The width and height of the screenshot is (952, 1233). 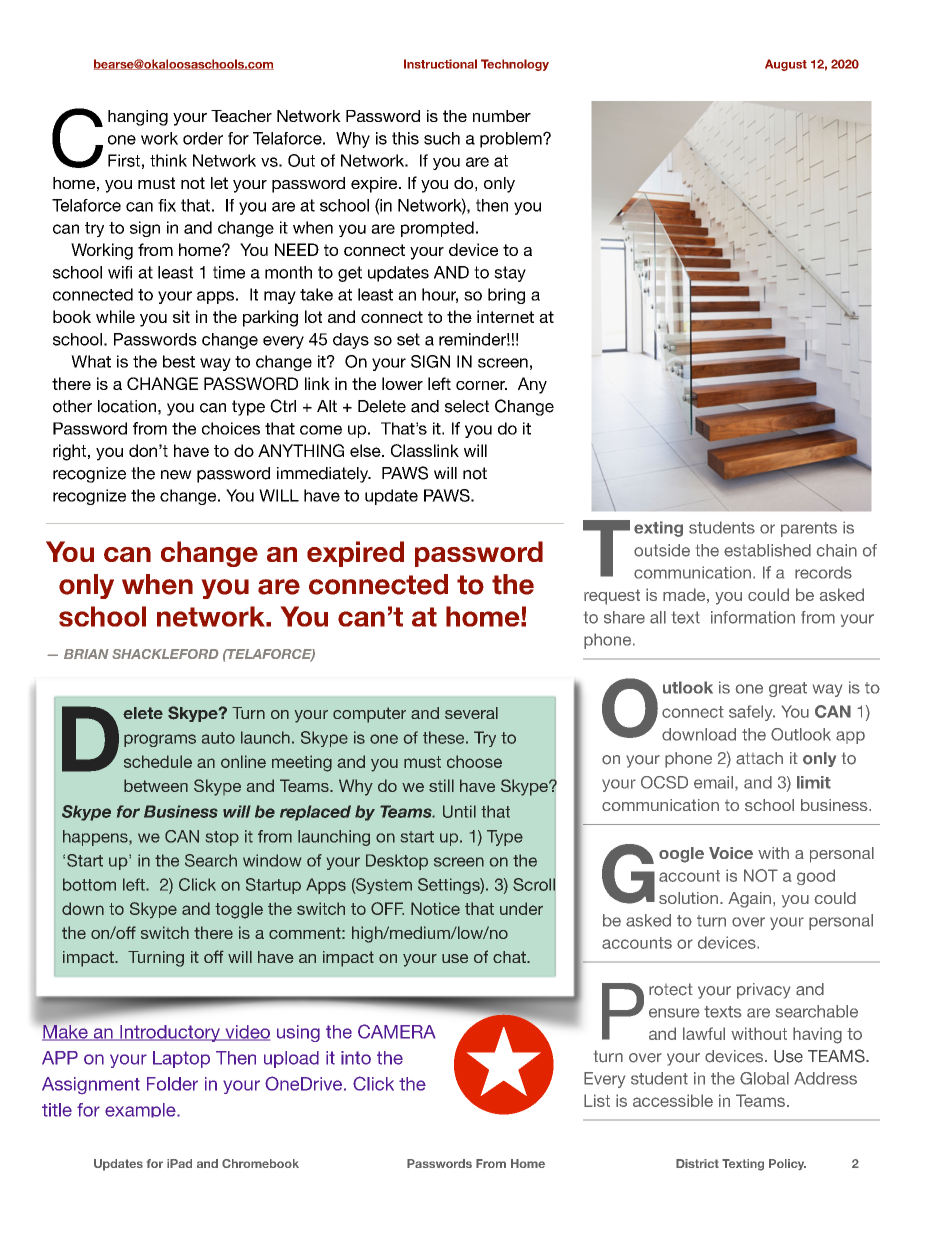 I want to click on Voice, so click(x=731, y=853).
